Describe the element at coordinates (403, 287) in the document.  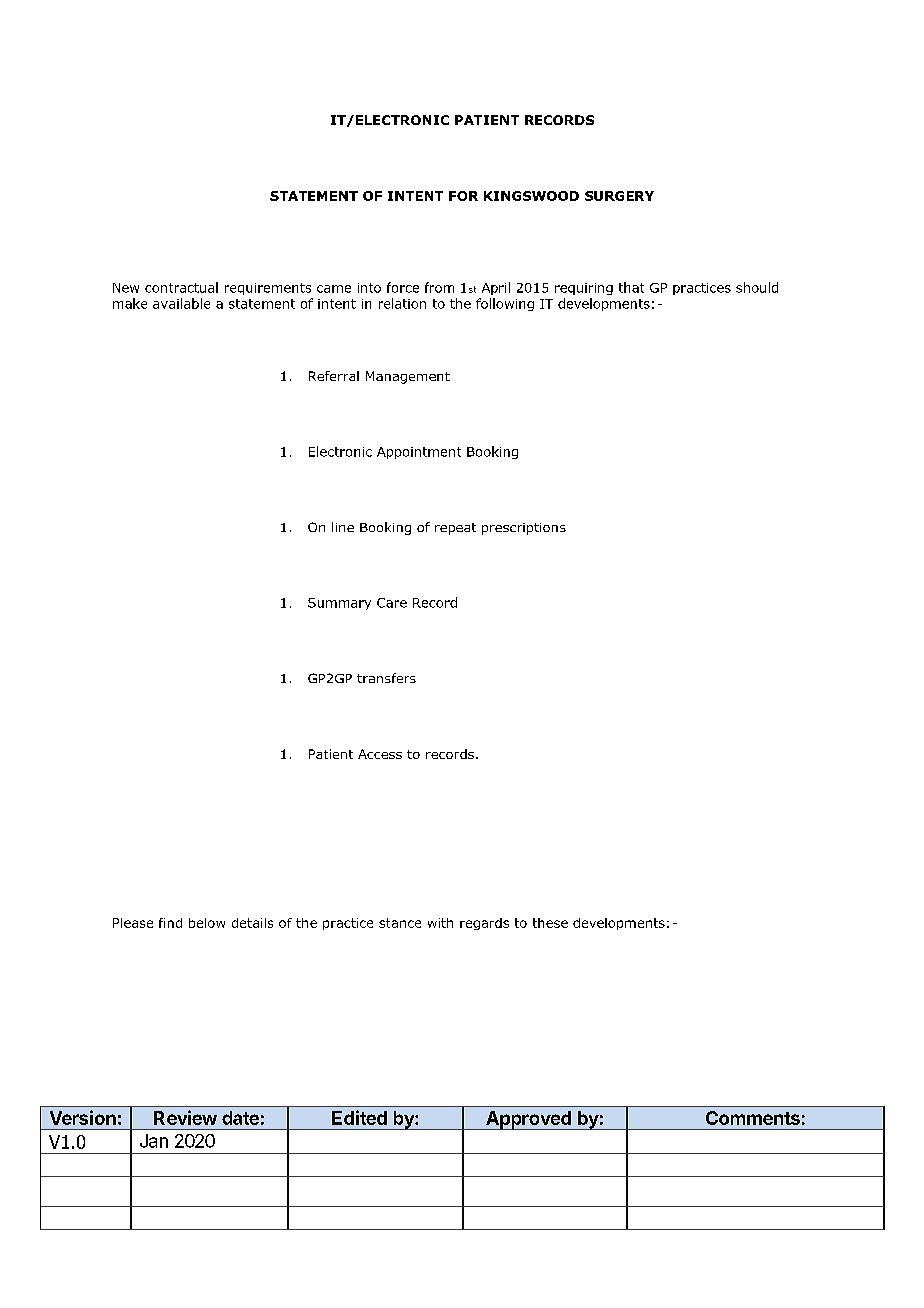
I see `force` at that location.
